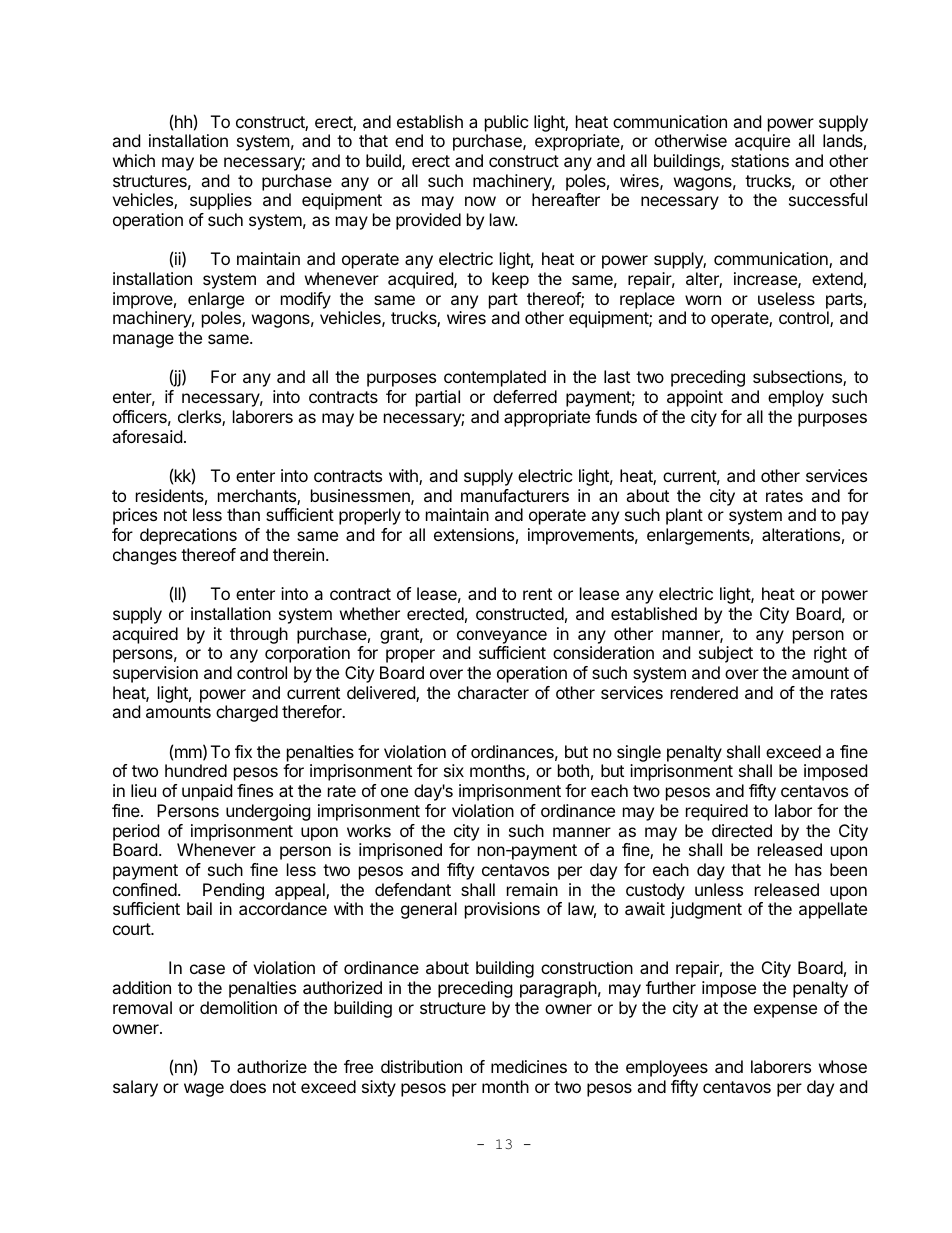 The image size is (952, 1233). What do you see at coordinates (259, 635) in the screenshot?
I see `through` at bounding box center [259, 635].
